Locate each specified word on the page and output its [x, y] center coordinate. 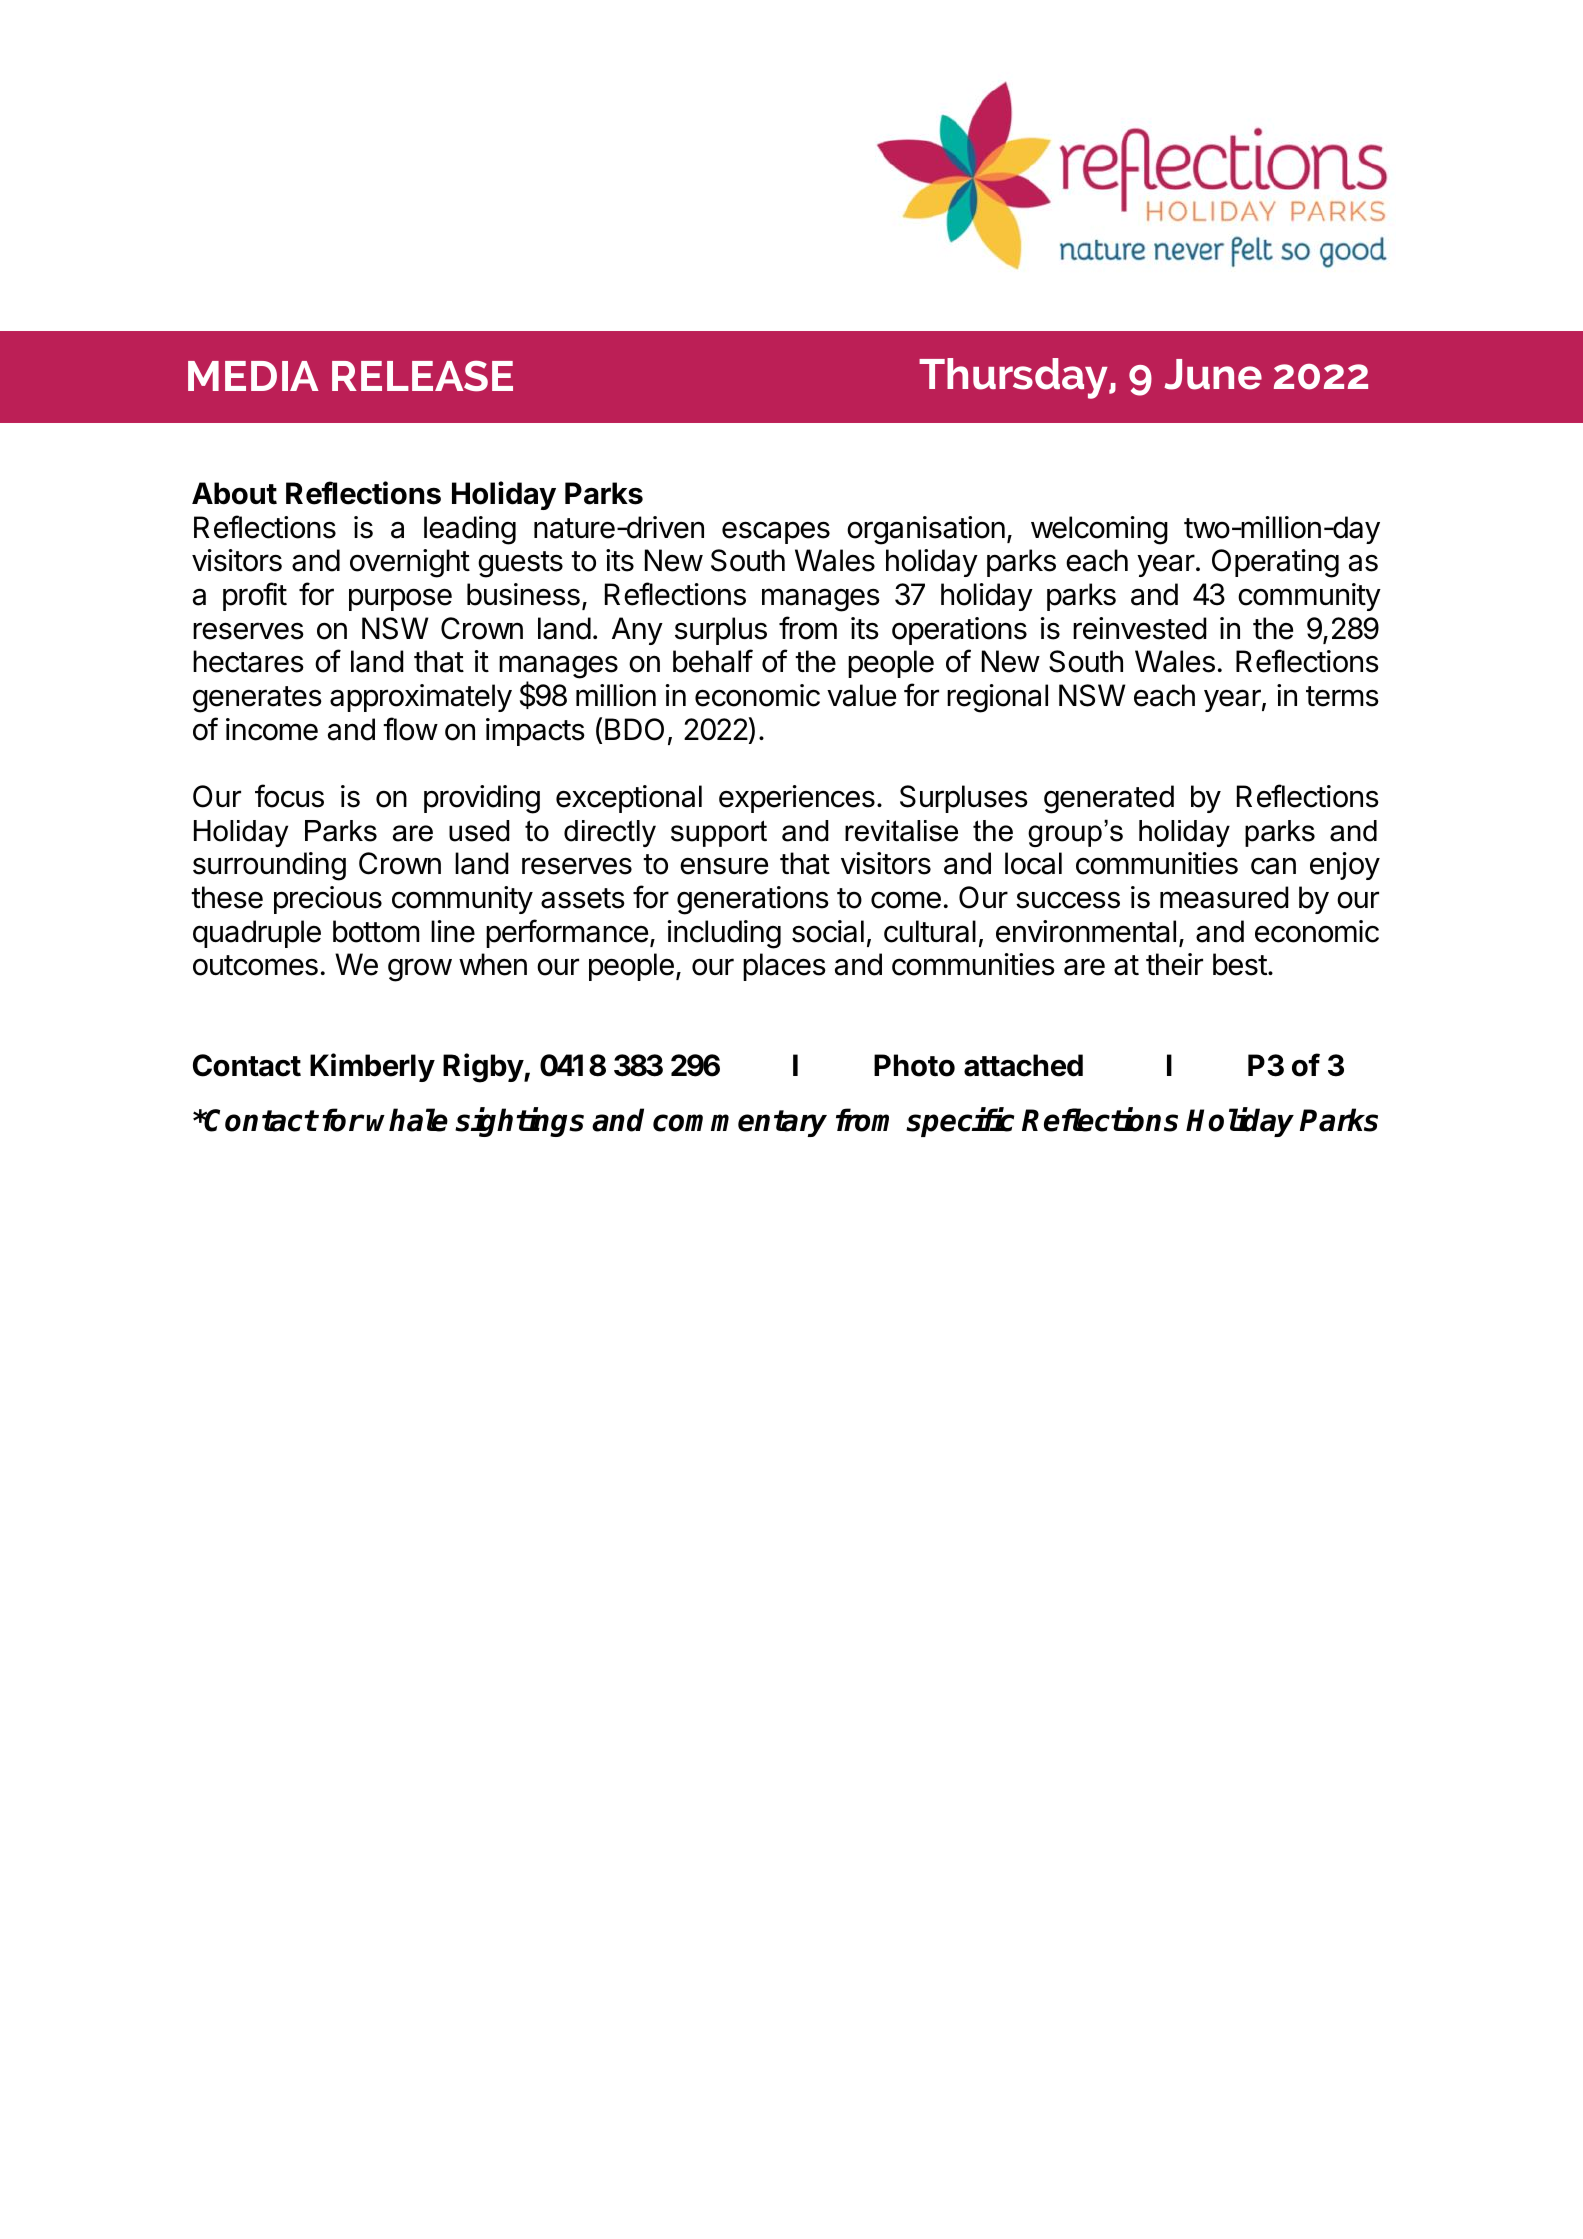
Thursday [1015, 378]
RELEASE [422, 376]
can [1273, 866]
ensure [724, 866]
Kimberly [372, 1067]
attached [1023, 1065]
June [1213, 374]
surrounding [269, 866]
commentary [740, 1123]
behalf [713, 661]
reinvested [1140, 628]
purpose [400, 599]
